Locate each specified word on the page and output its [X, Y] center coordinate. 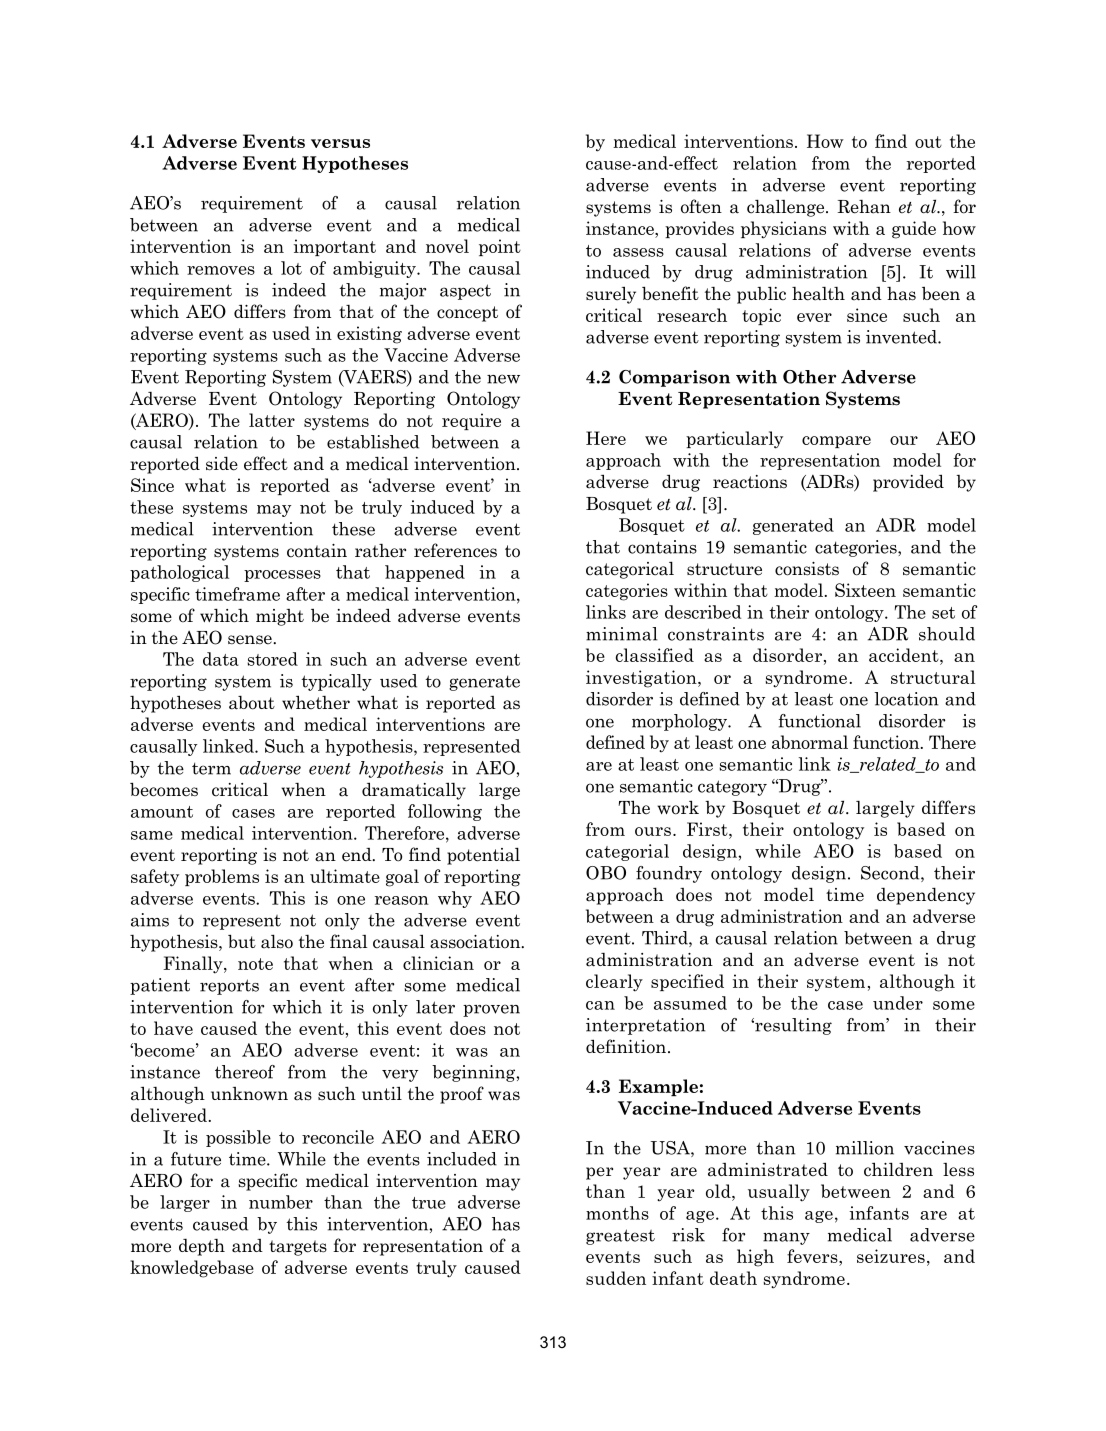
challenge [787, 208]
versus [340, 143]
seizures [891, 1256]
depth [202, 1247]
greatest [620, 1237]
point [500, 247]
